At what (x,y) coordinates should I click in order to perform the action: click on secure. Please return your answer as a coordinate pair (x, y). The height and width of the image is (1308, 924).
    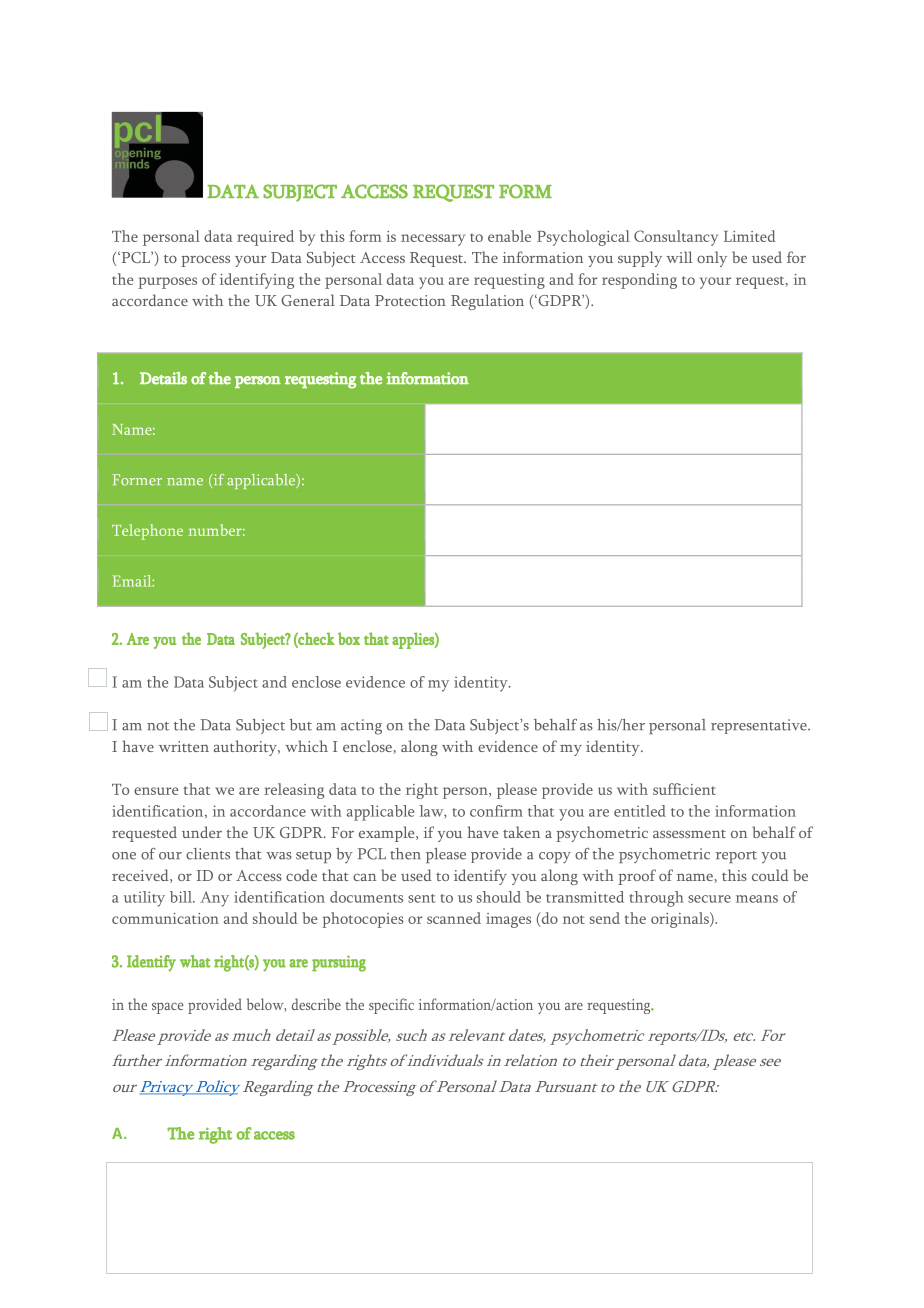
    Looking at the image, I should click on (709, 899).
